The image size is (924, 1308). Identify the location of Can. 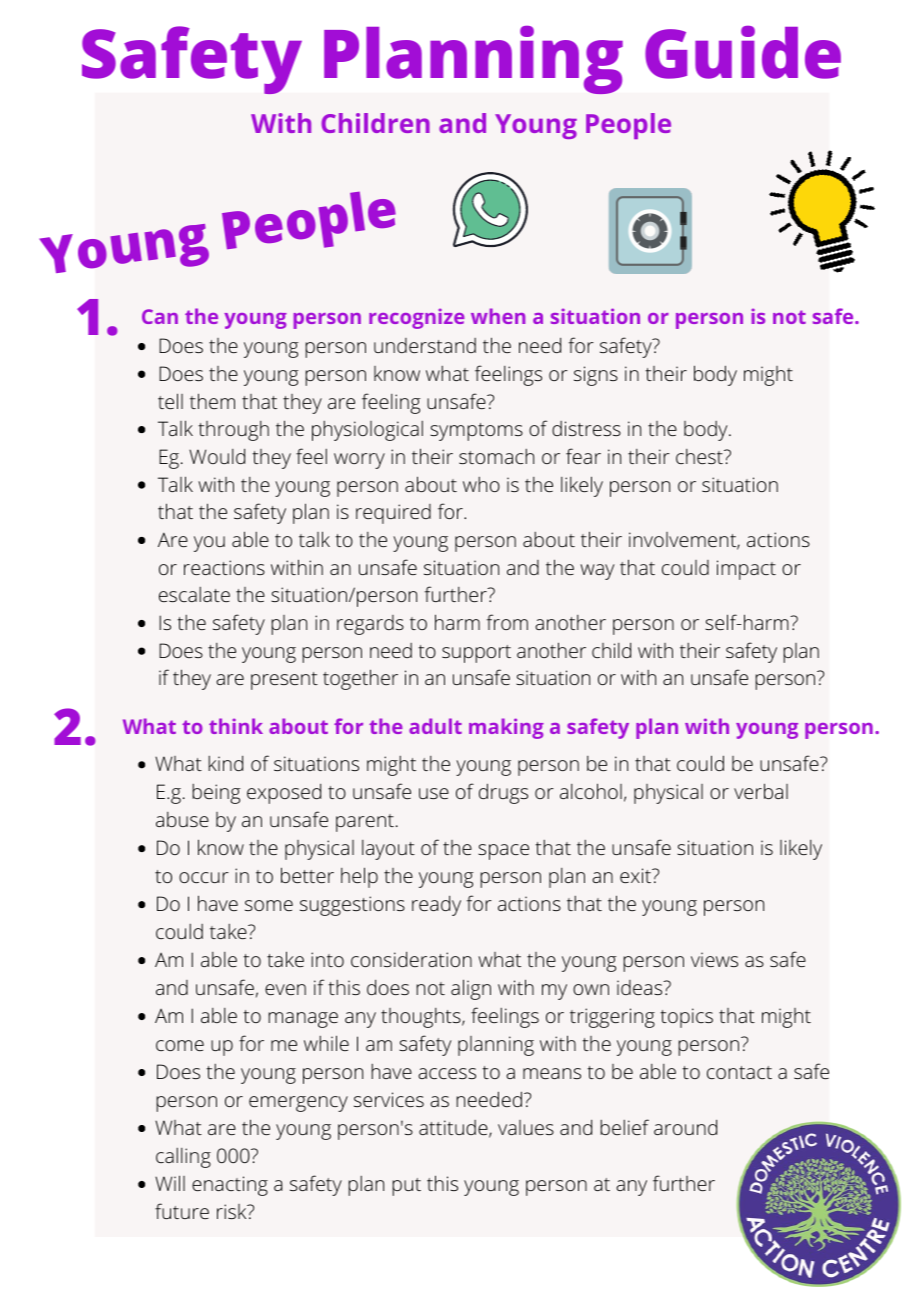
(160, 316).
